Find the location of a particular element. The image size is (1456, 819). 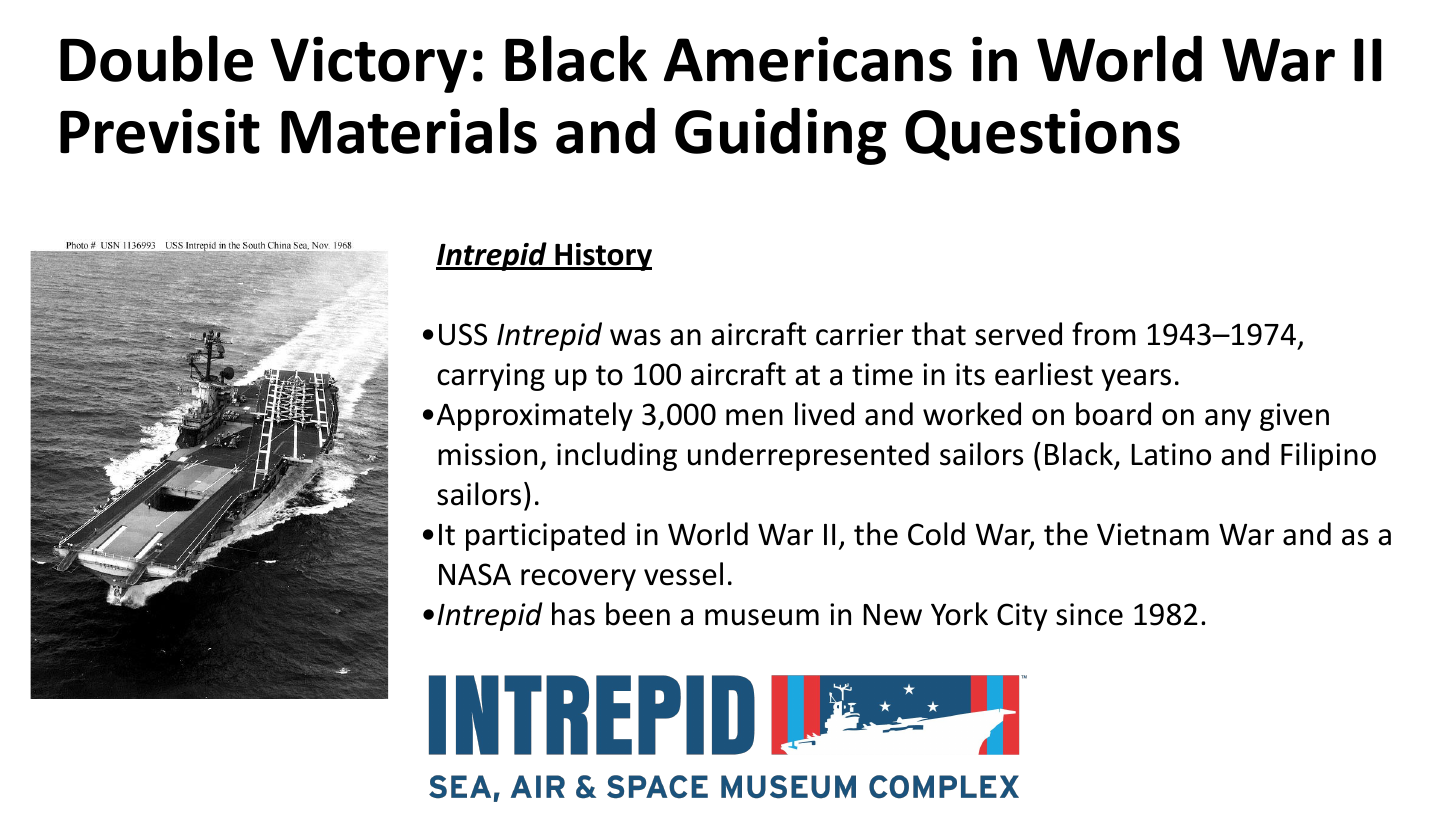

carrier is located at coordinates (859, 334).
